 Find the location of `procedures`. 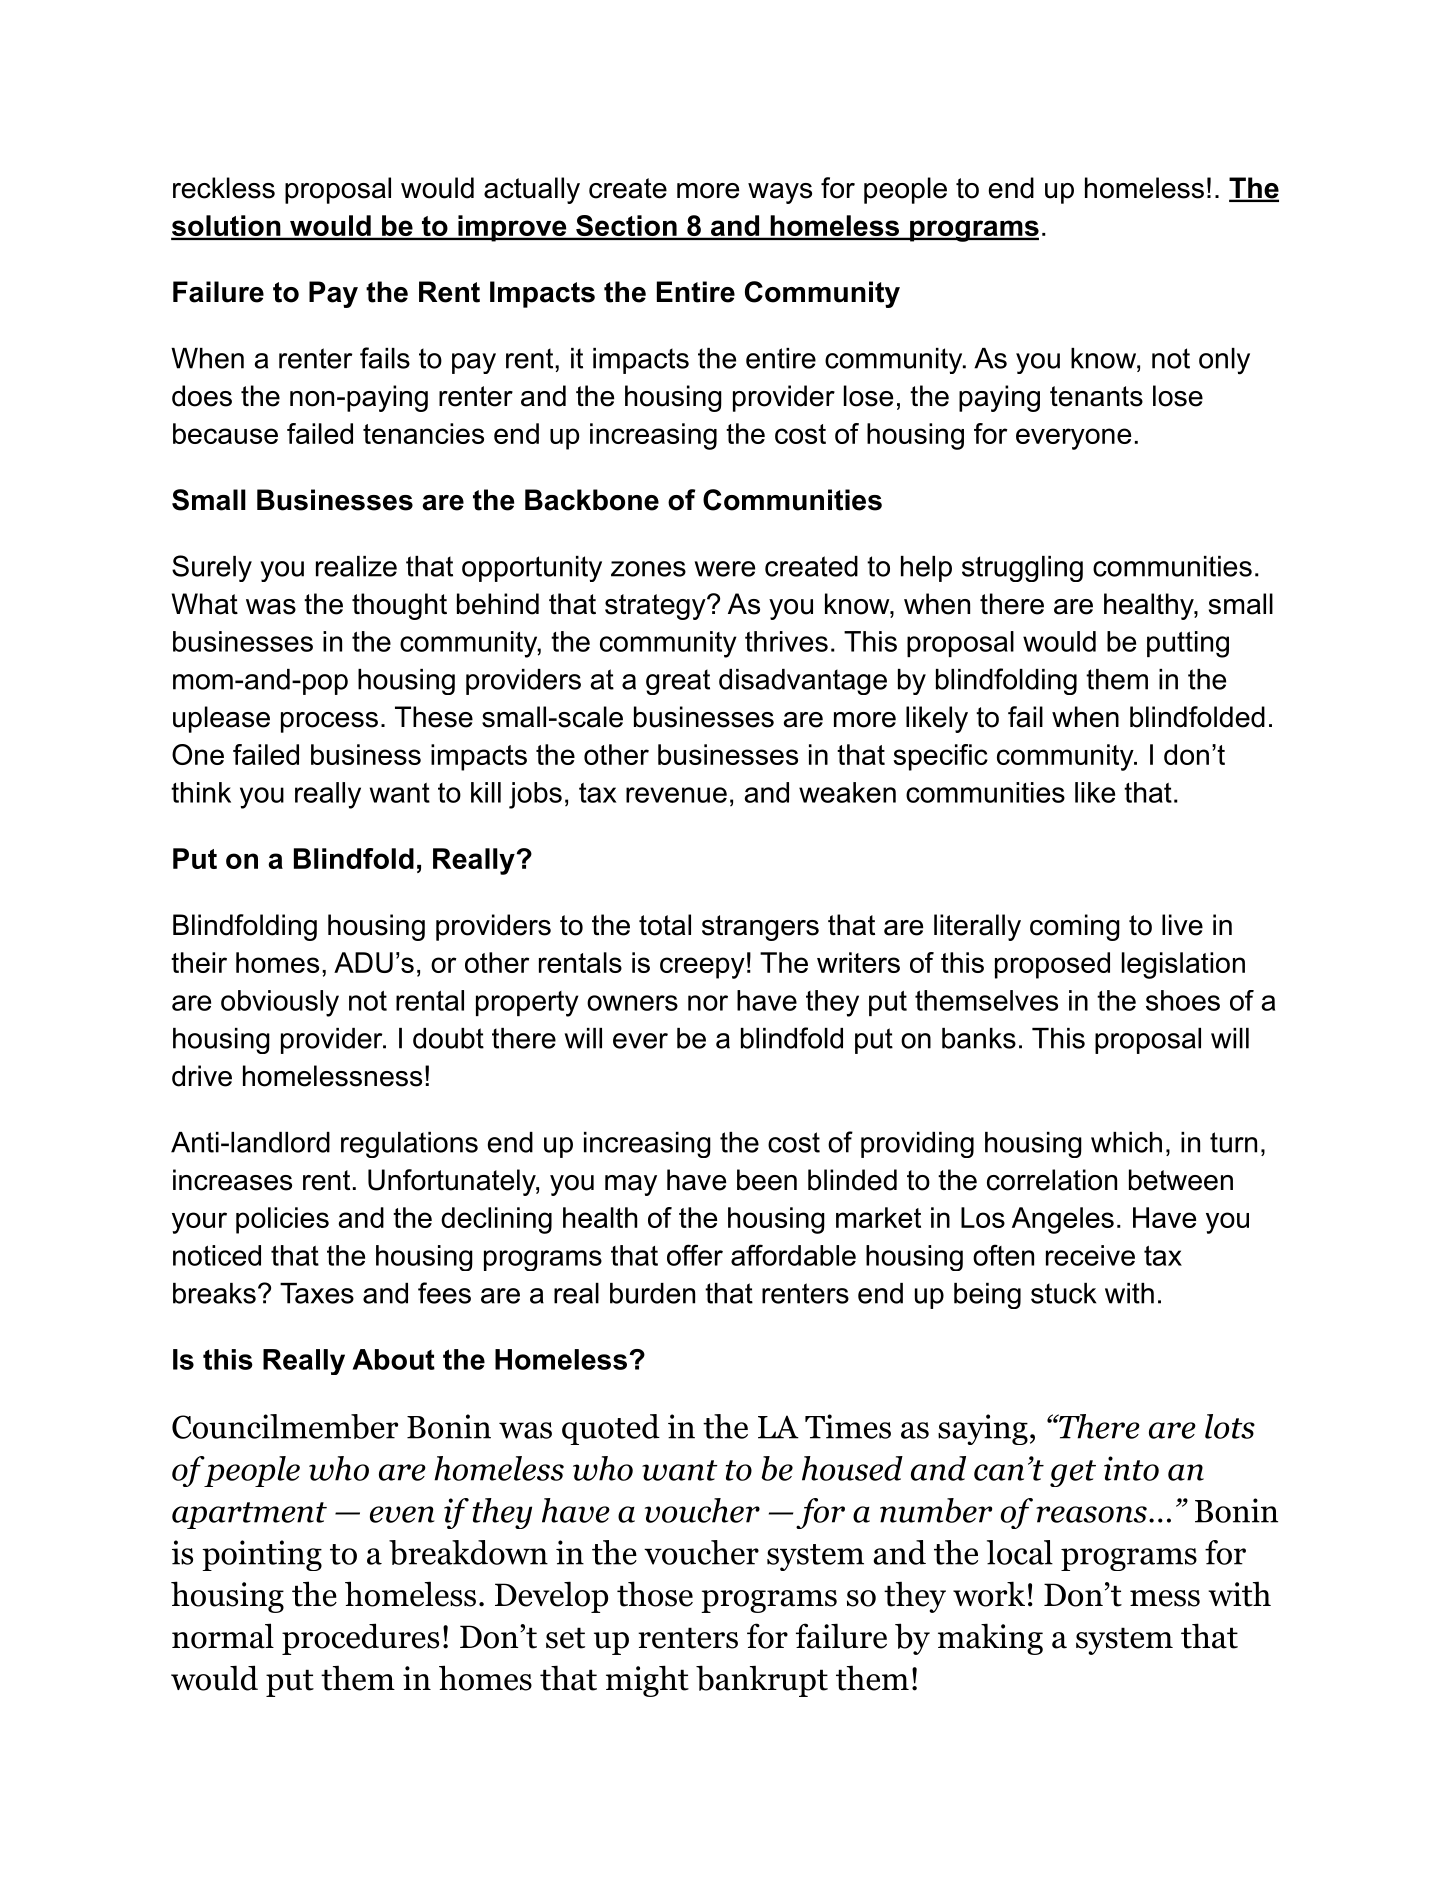

procedures is located at coordinates (360, 1639).
